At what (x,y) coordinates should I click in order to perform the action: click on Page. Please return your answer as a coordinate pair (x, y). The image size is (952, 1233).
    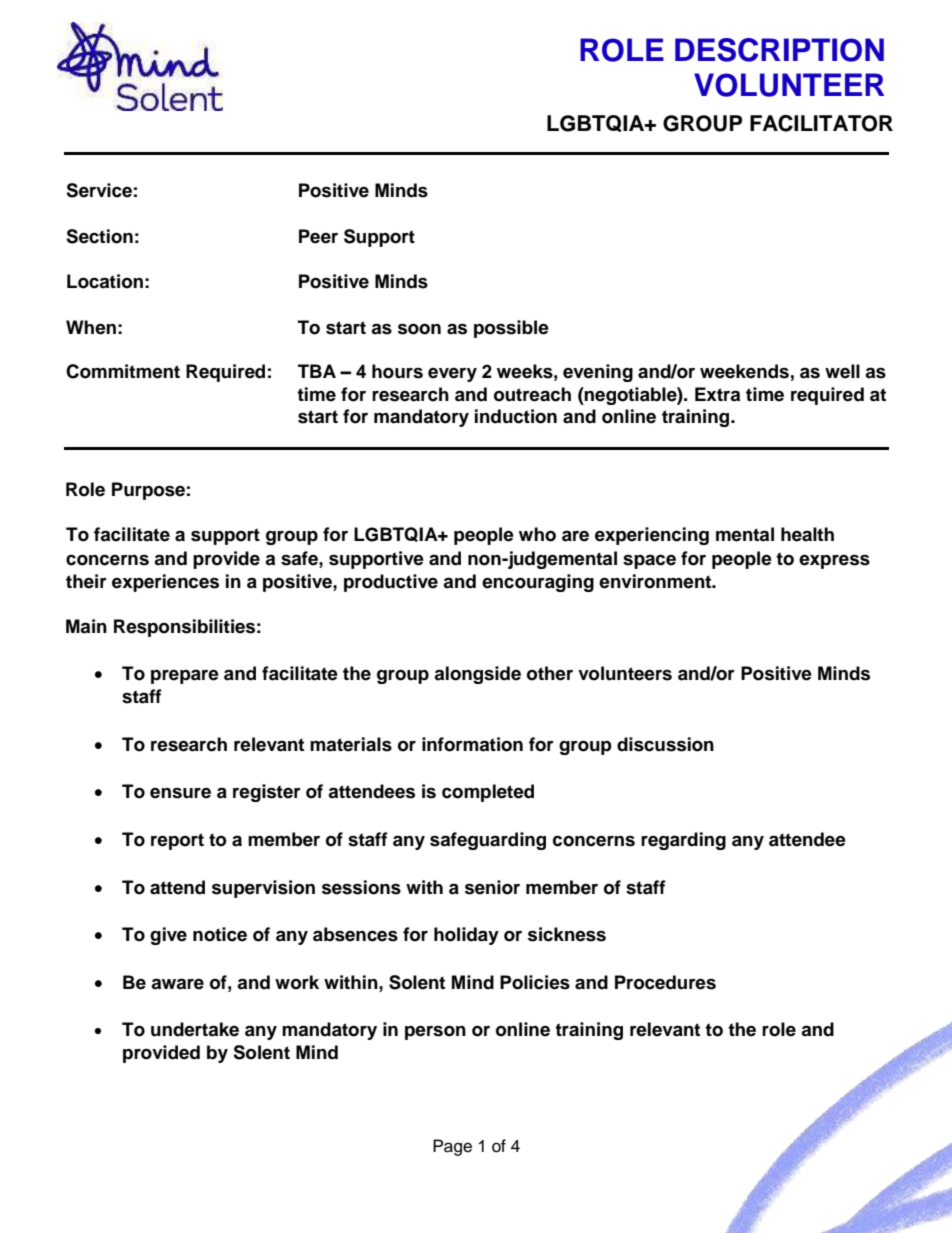
    Looking at the image, I should click on (452, 1147).
